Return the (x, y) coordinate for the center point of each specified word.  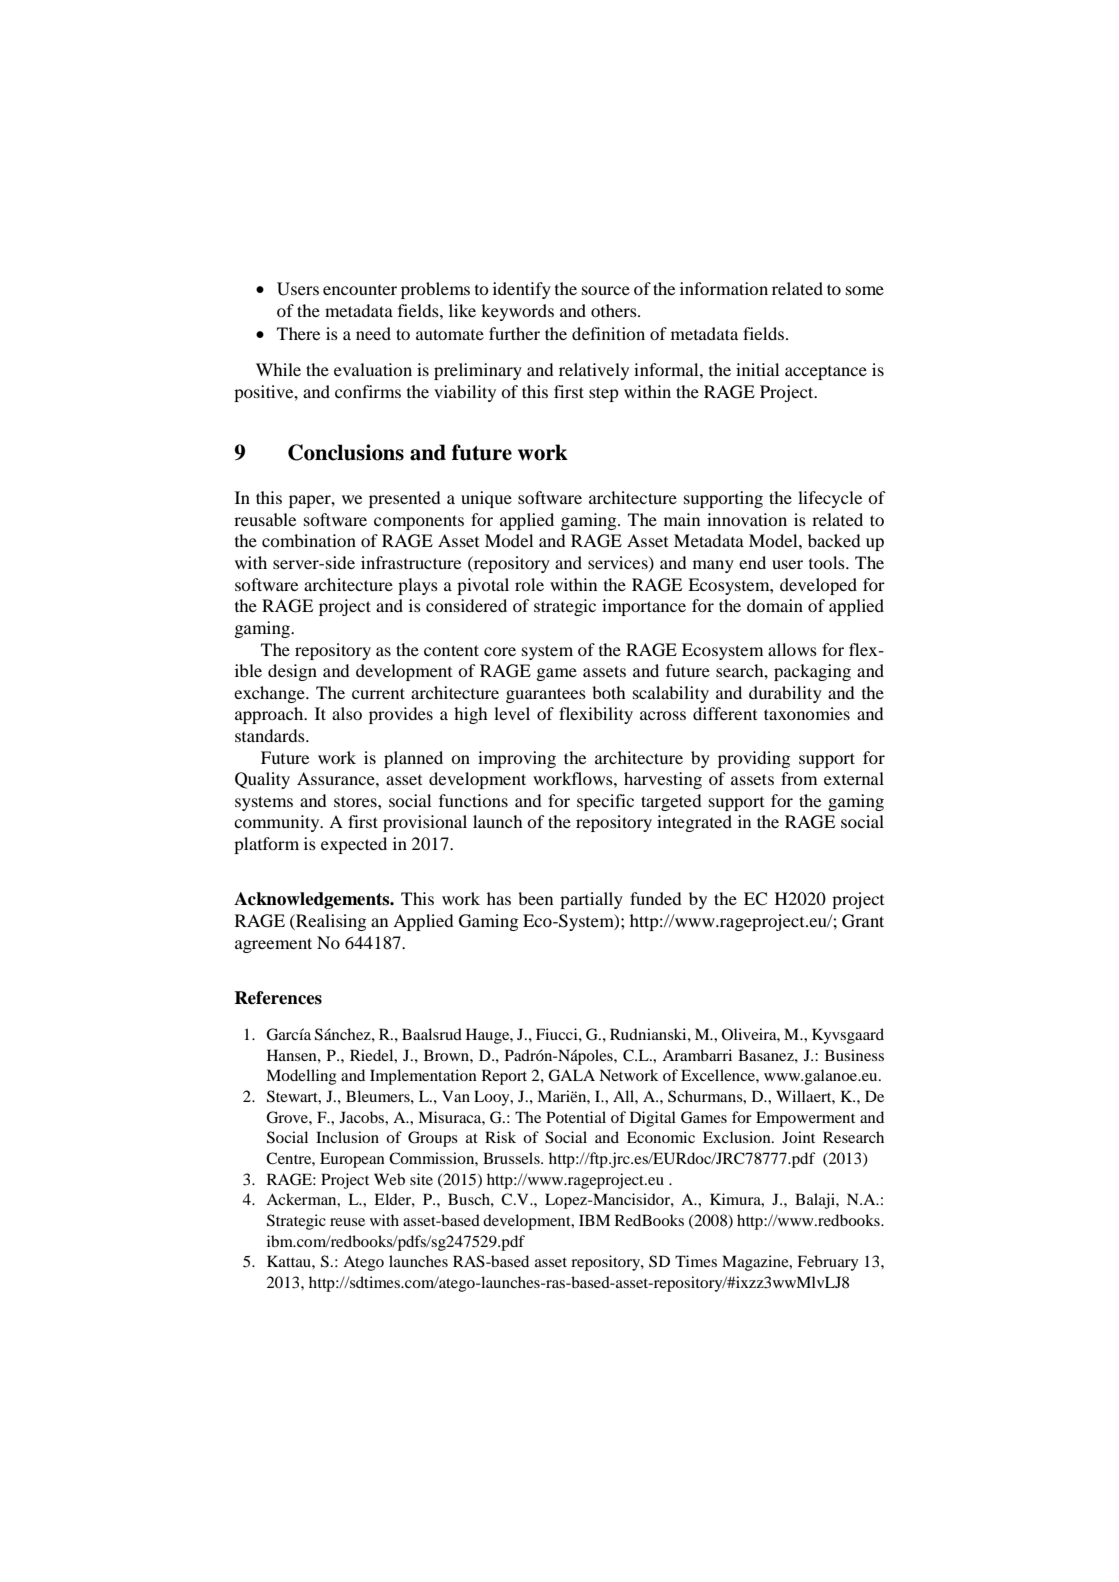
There (298, 333)
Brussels (512, 1158)
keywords (517, 312)
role (529, 584)
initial (757, 369)
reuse (347, 1222)
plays (418, 586)
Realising (330, 922)
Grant (863, 921)
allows (792, 649)
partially (591, 900)
